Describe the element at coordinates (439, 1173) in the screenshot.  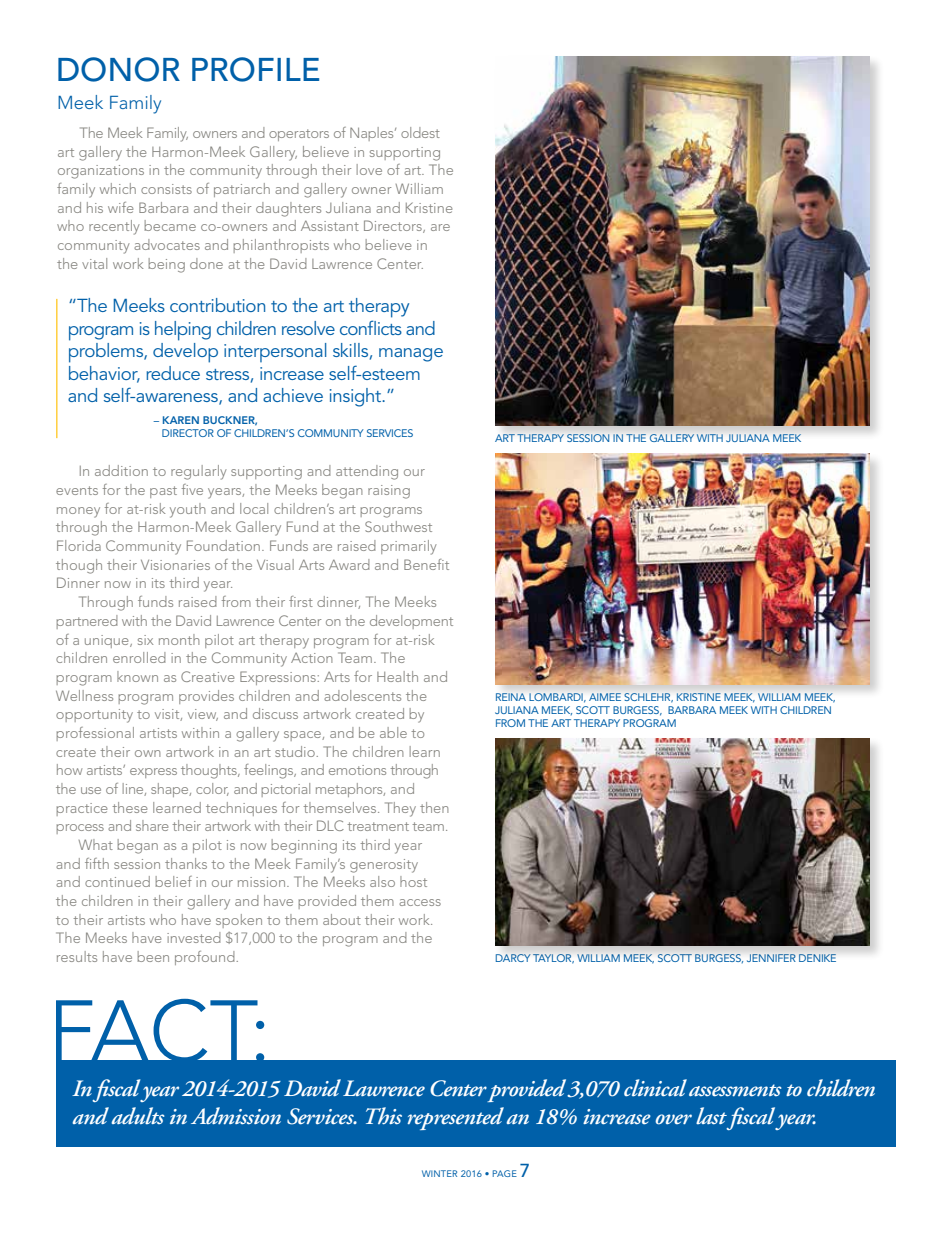
I see `WINTER` at that location.
